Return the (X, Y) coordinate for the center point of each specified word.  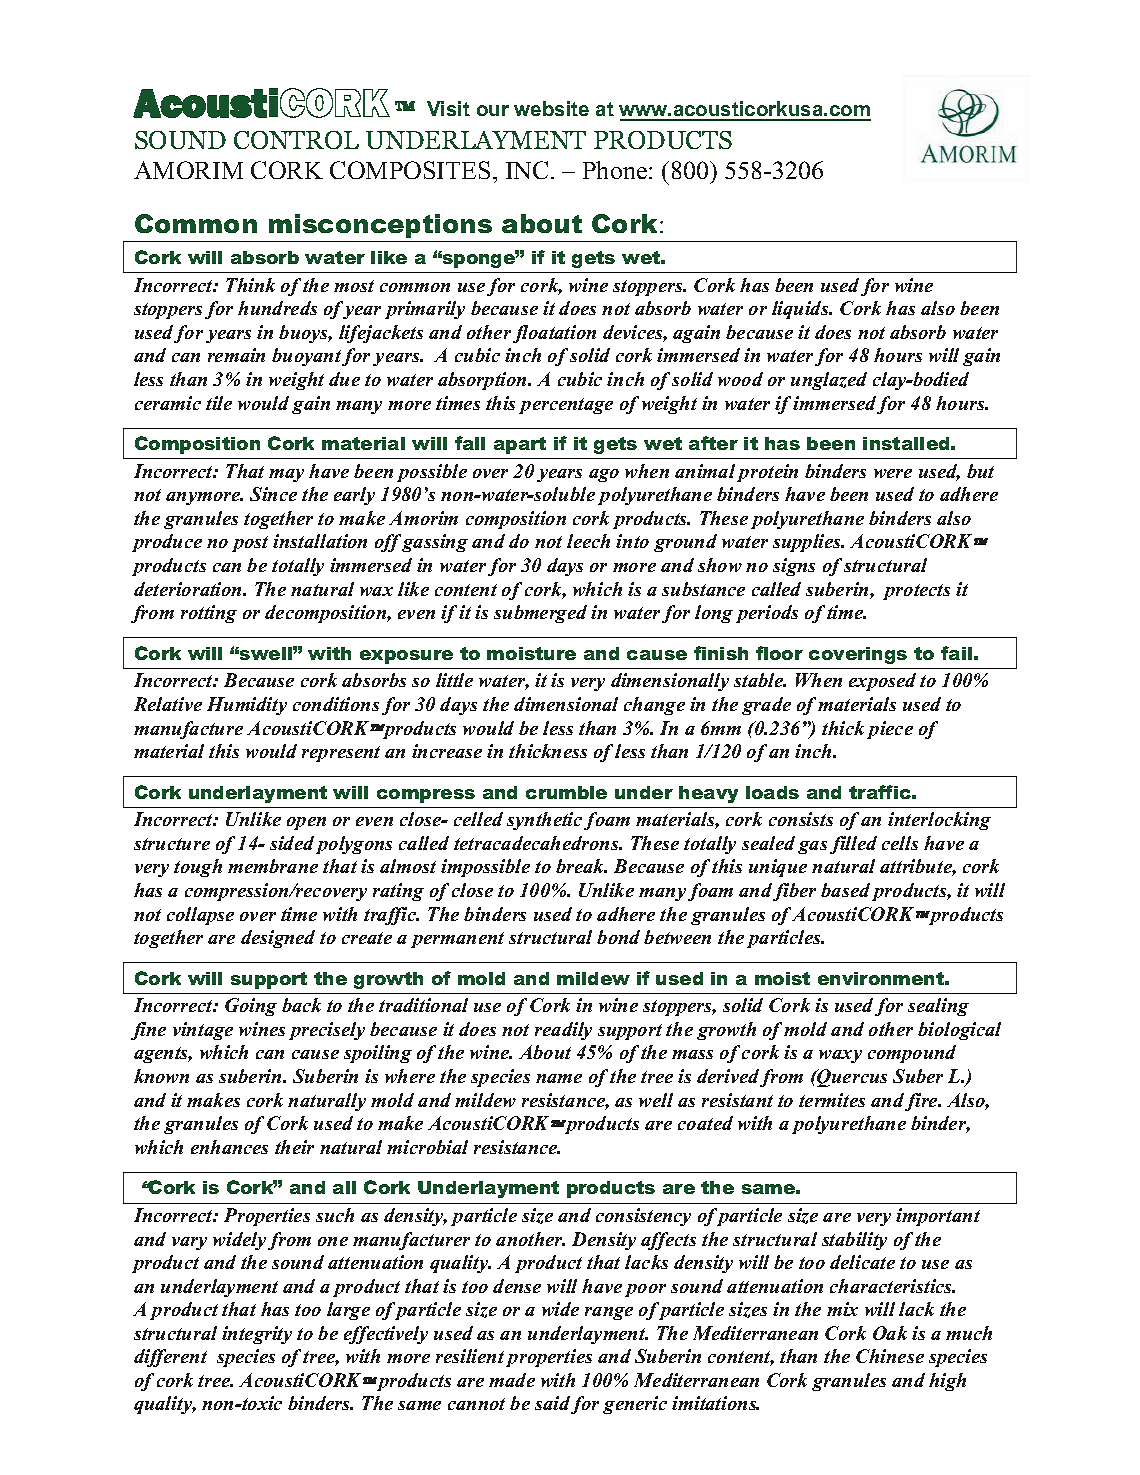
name (559, 1078)
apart (520, 445)
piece (890, 730)
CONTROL (296, 140)
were (893, 473)
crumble (566, 792)
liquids (801, 310)
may (286, 475)
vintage (203, 1031)
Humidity (247, 706)
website (551, 108)
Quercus (851, 1078)
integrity (257, 1335)
